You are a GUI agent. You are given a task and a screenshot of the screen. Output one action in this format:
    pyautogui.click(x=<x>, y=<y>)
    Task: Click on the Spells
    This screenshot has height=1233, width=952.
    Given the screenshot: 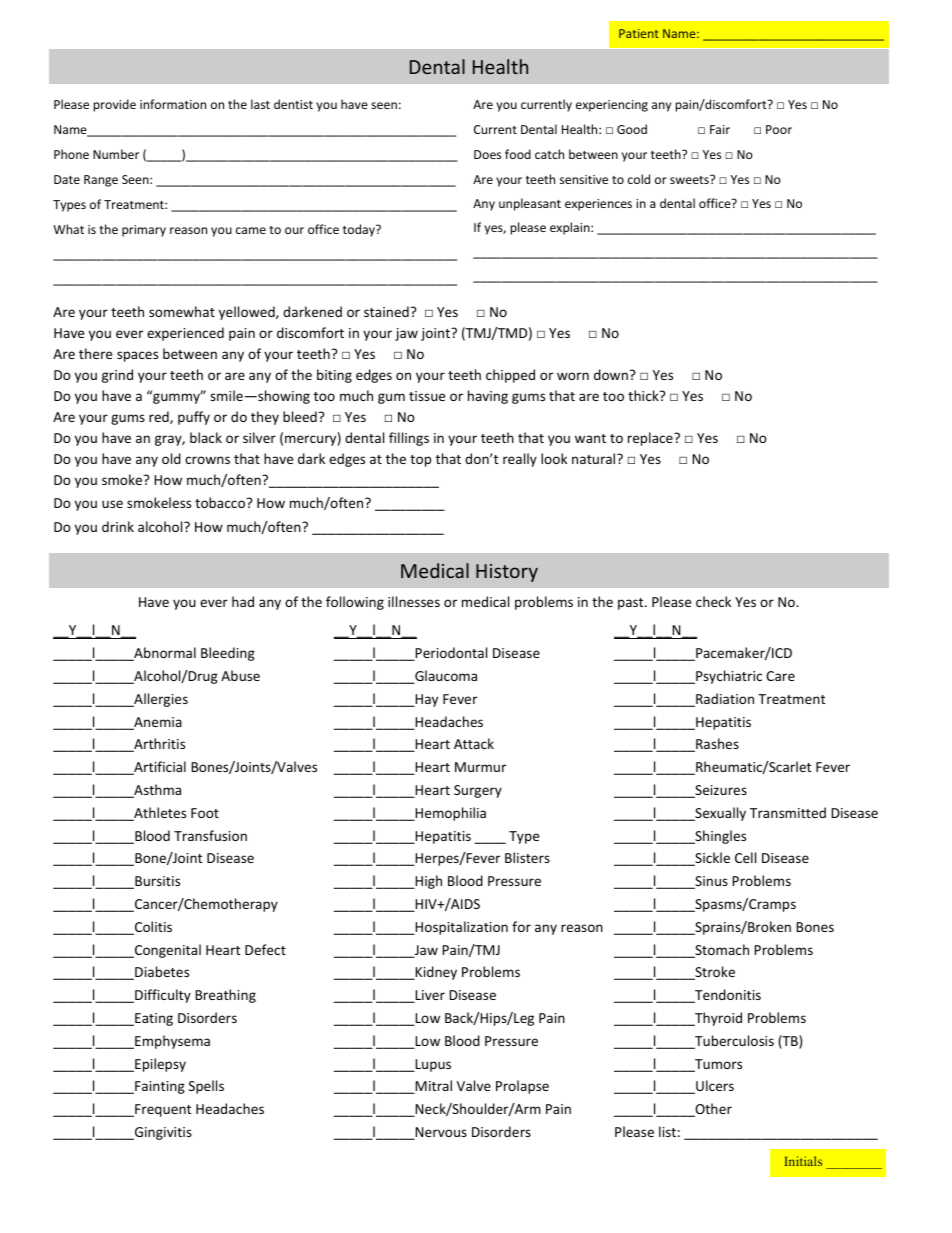 What is the action you would take?
    pyautogui.click(x=206, y=1087)
